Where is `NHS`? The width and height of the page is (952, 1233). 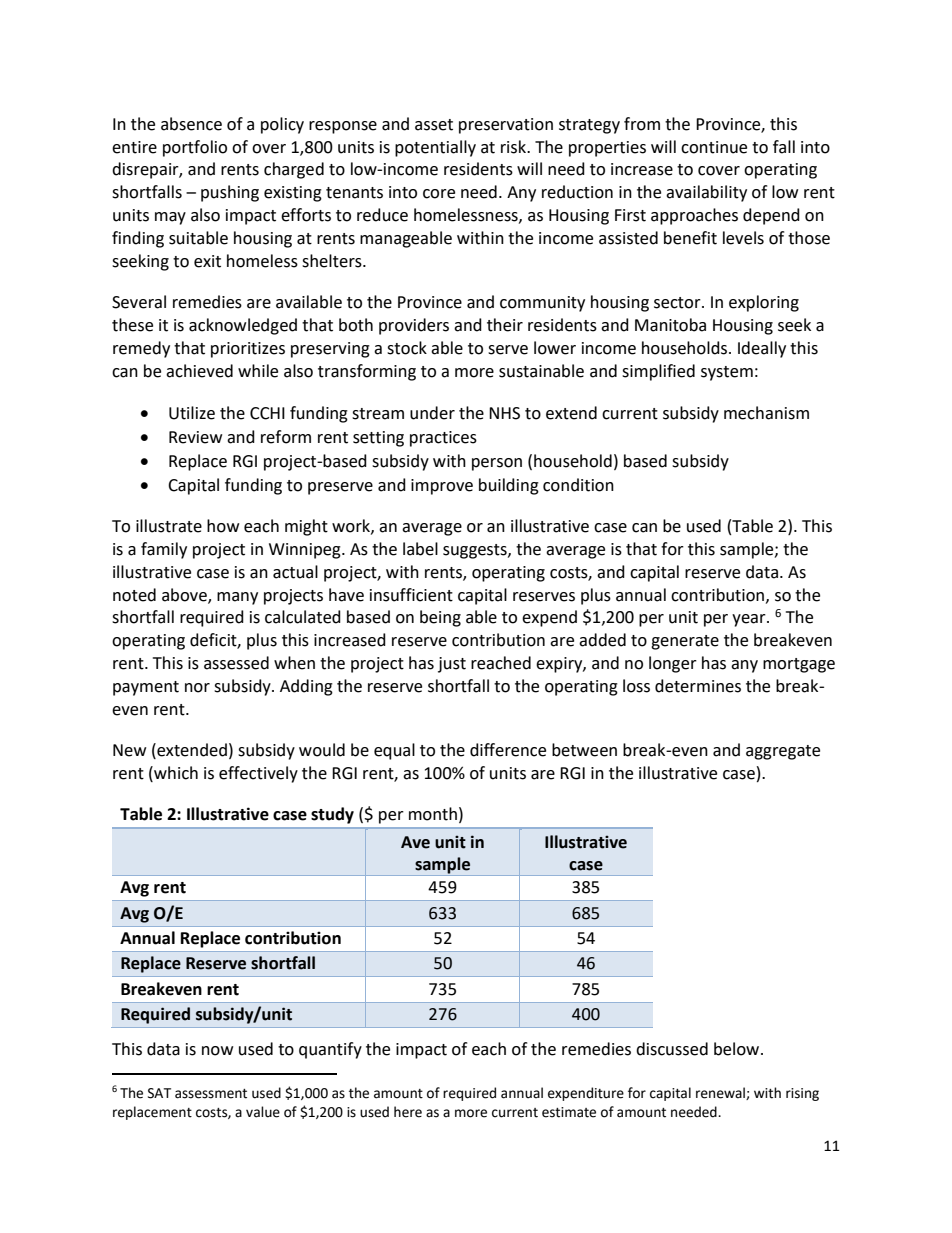 NHS is located at coordinates (504, 413).
